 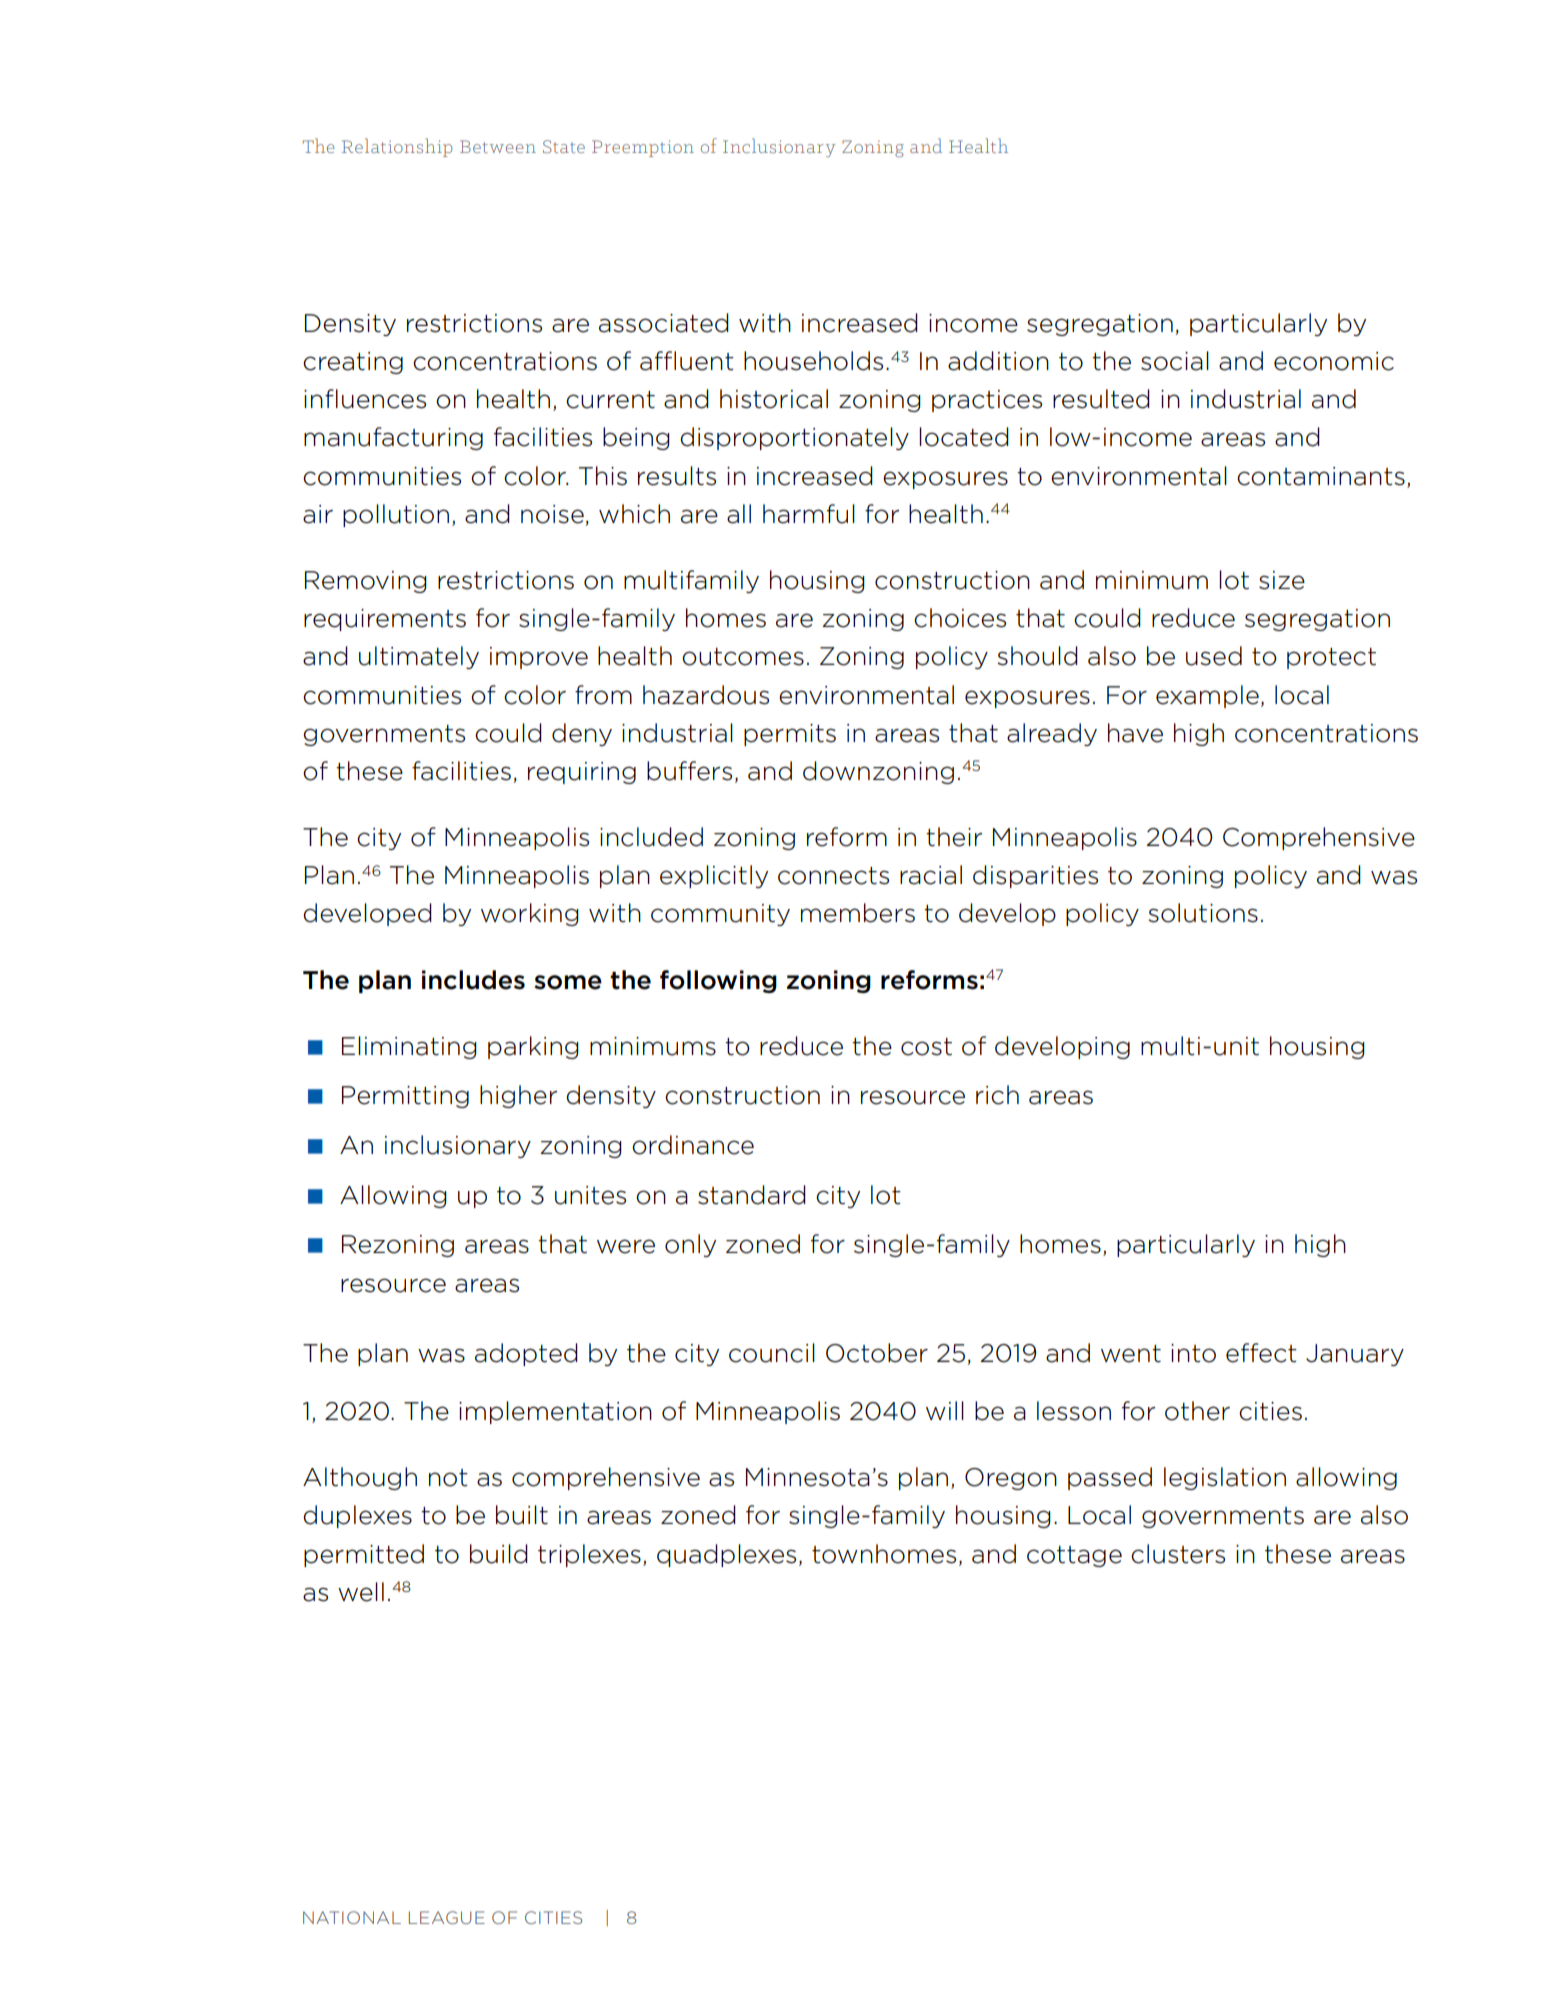 What do you see at coordinates (1261, 1353) in the image?
I see `effect` at bounding box center [1261, 1353].
